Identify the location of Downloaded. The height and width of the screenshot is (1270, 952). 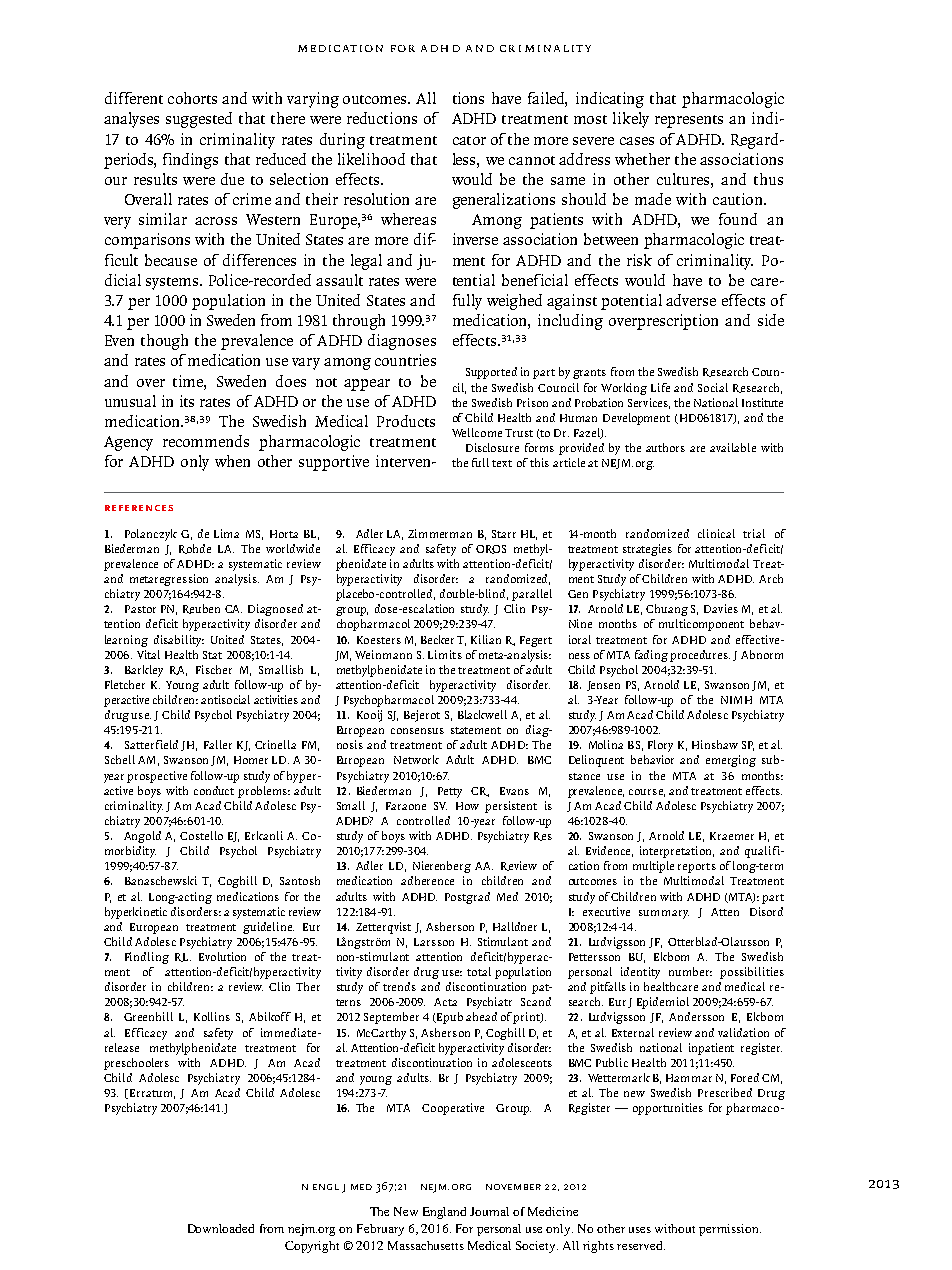
(221, 1228).
